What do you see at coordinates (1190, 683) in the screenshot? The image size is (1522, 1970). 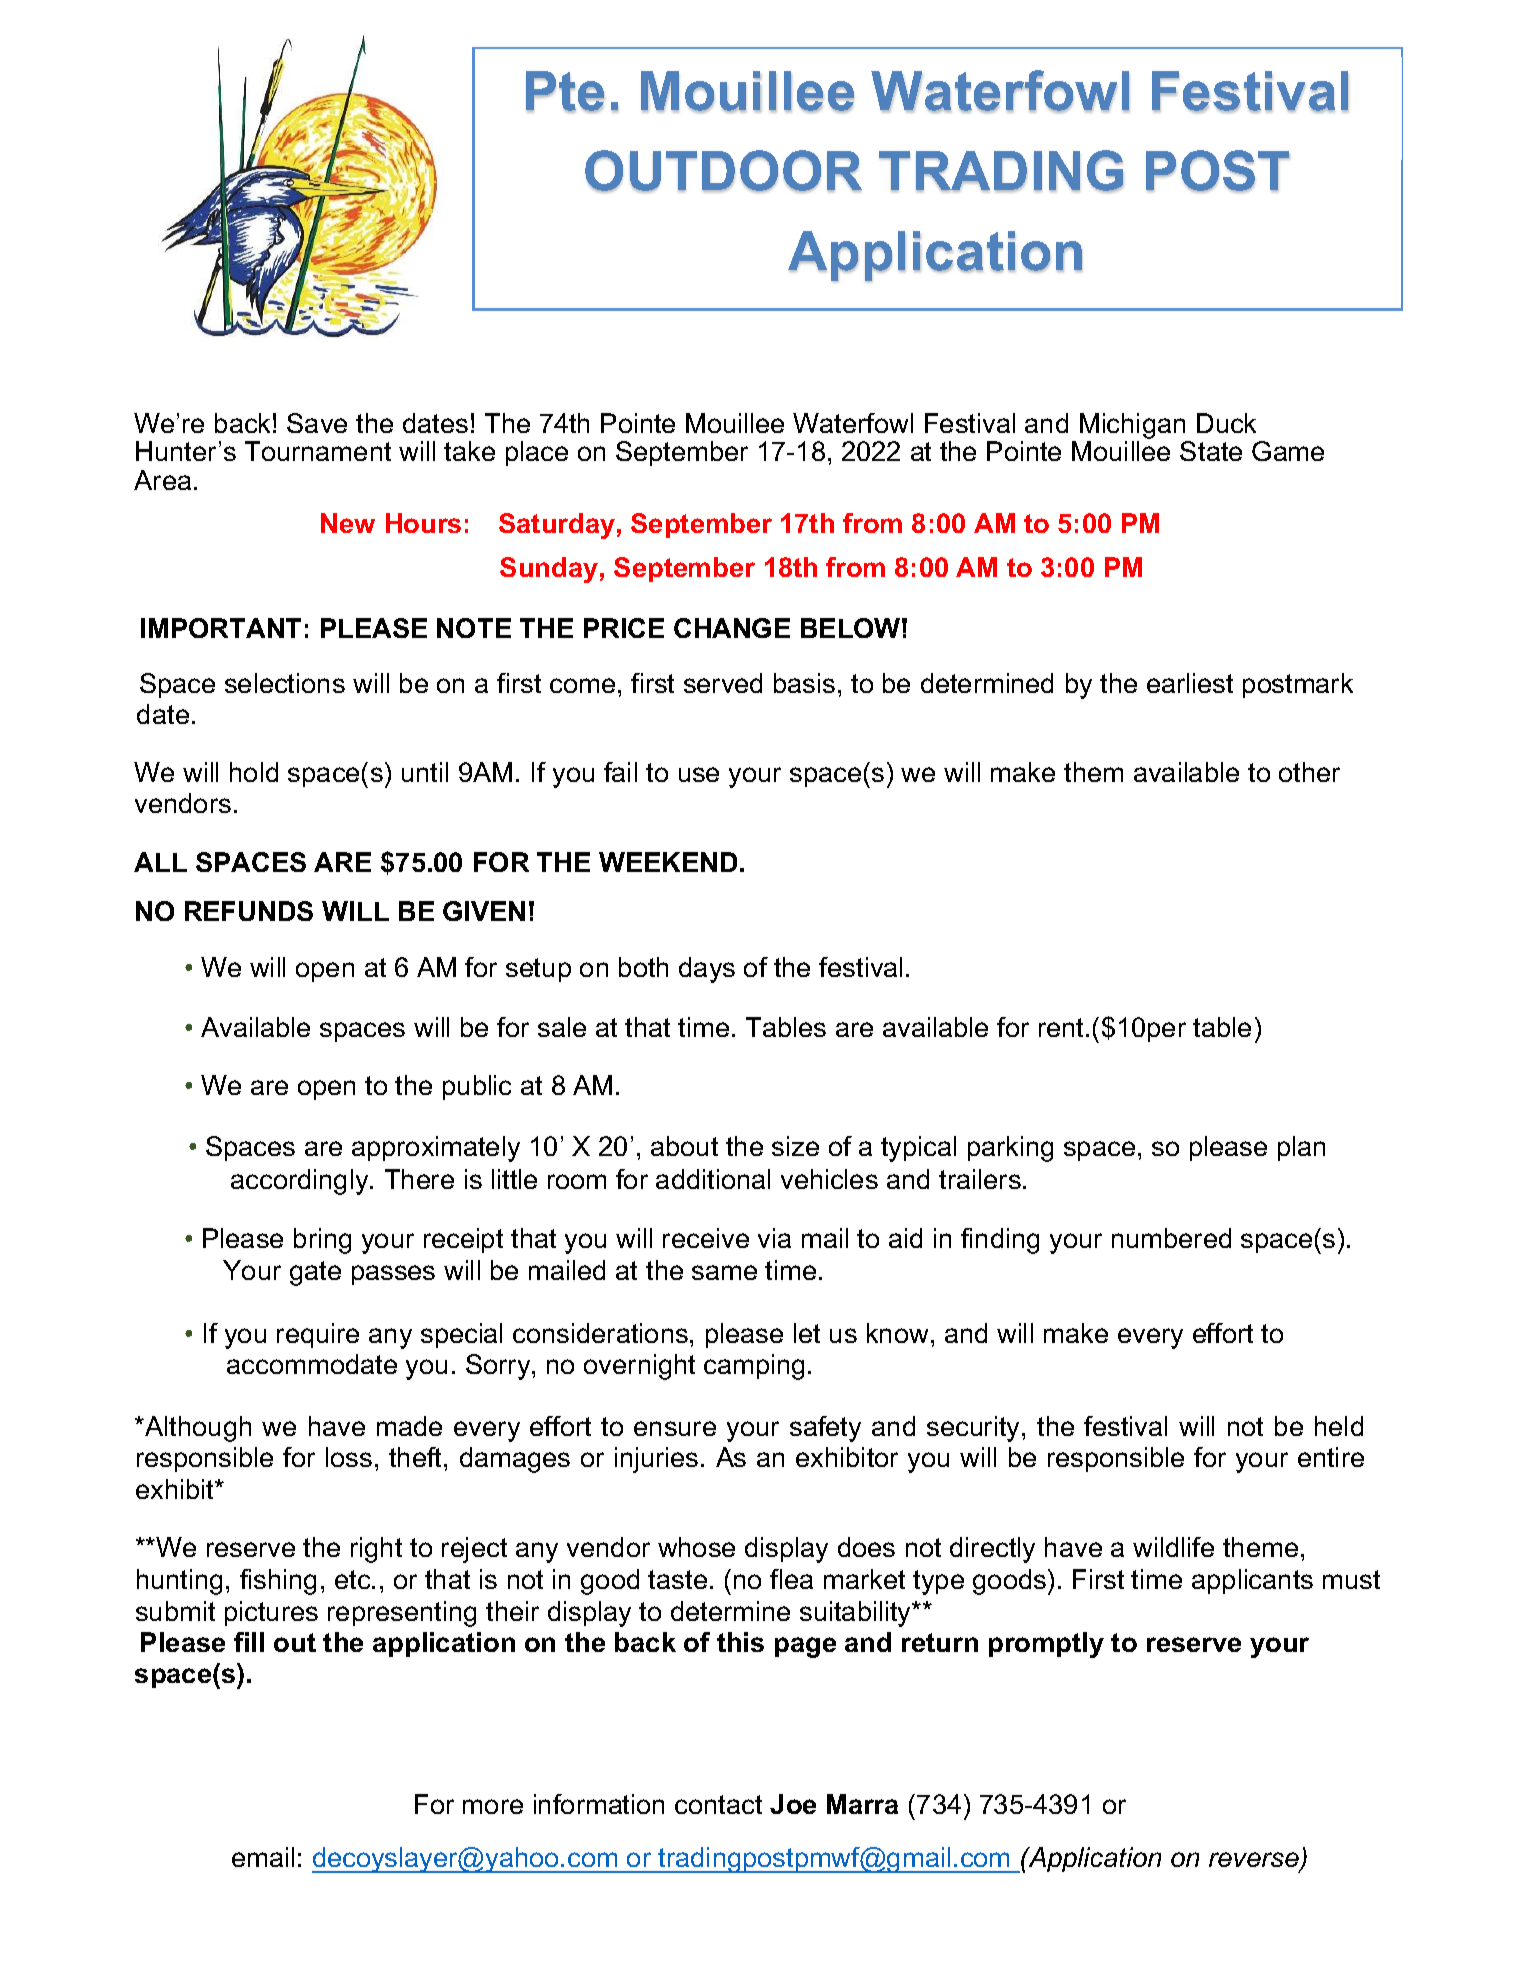 I see `earliest` at bounding box center [1190, 683].
